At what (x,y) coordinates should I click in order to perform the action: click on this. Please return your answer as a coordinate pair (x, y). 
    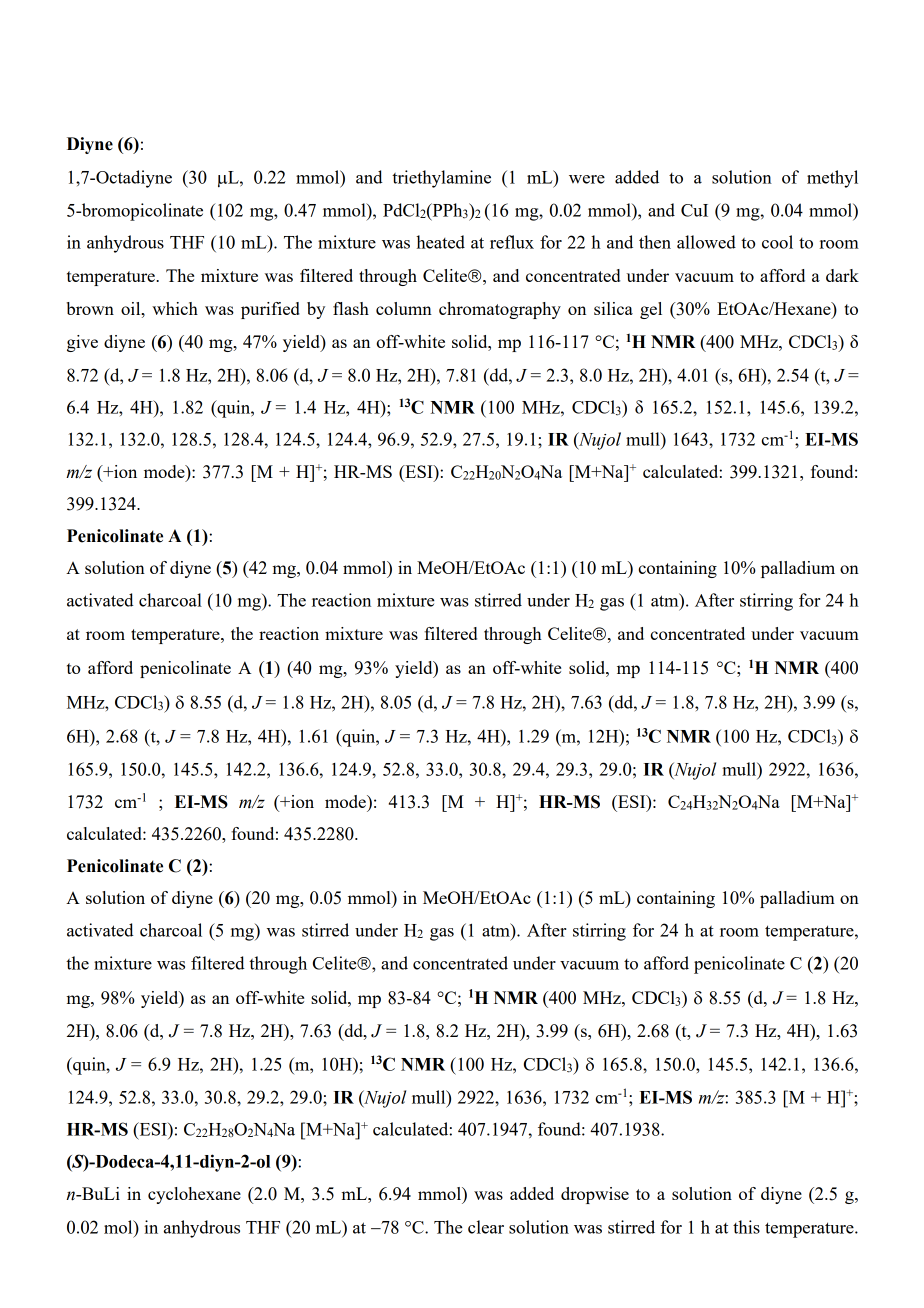
    Looking at the image, I should click on (746, 1227).
